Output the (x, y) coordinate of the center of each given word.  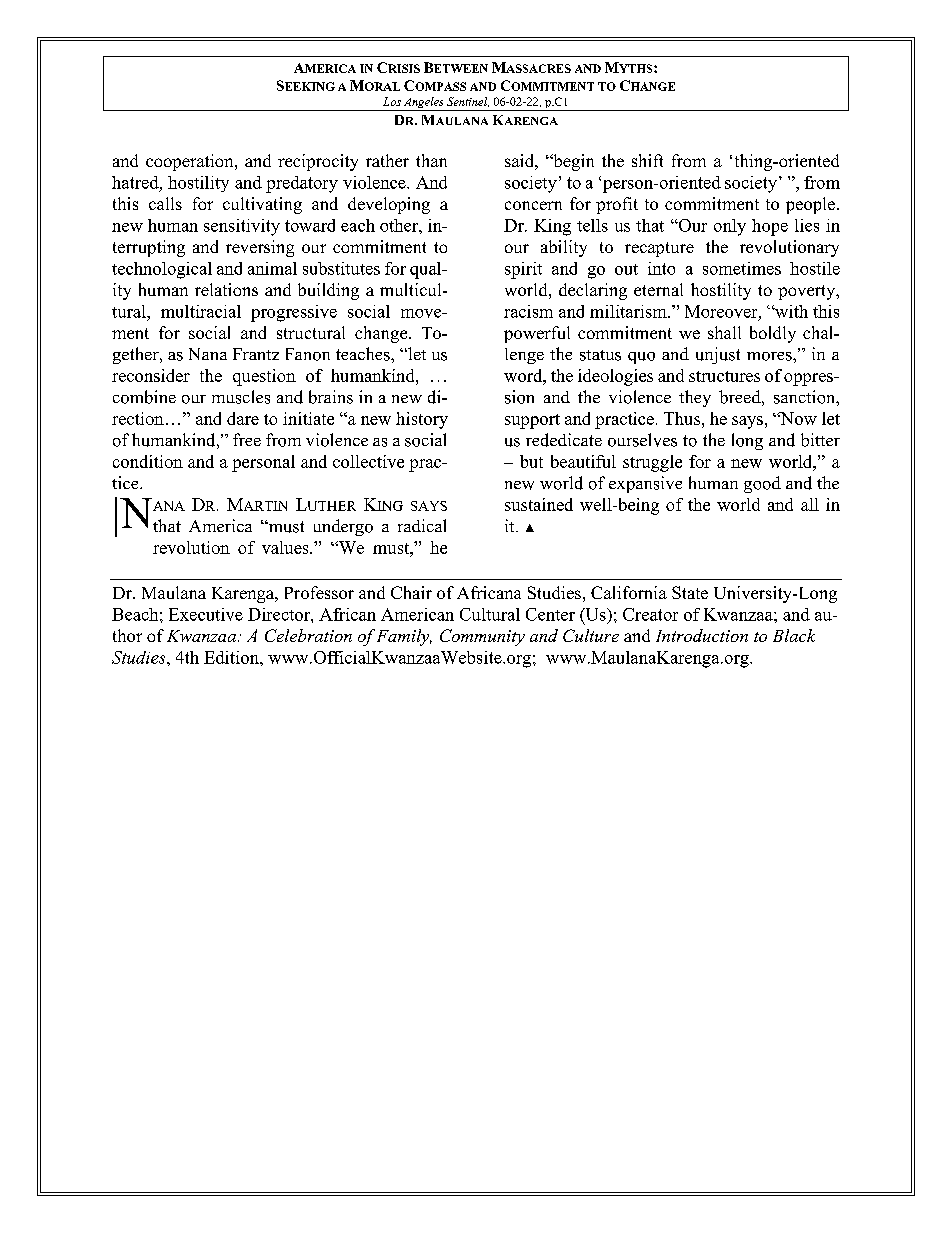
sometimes (742, 268)
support (532, 421)
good (762, 484)
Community (482, 637)
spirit (523, 270)
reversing (260, 248)
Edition (232, 657)
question (264, 377)
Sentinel (468, 102)
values (286, 547)
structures (724, 376)
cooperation (191, 162)
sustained (539, 504)
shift (647, 160)
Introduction (702, 635)
